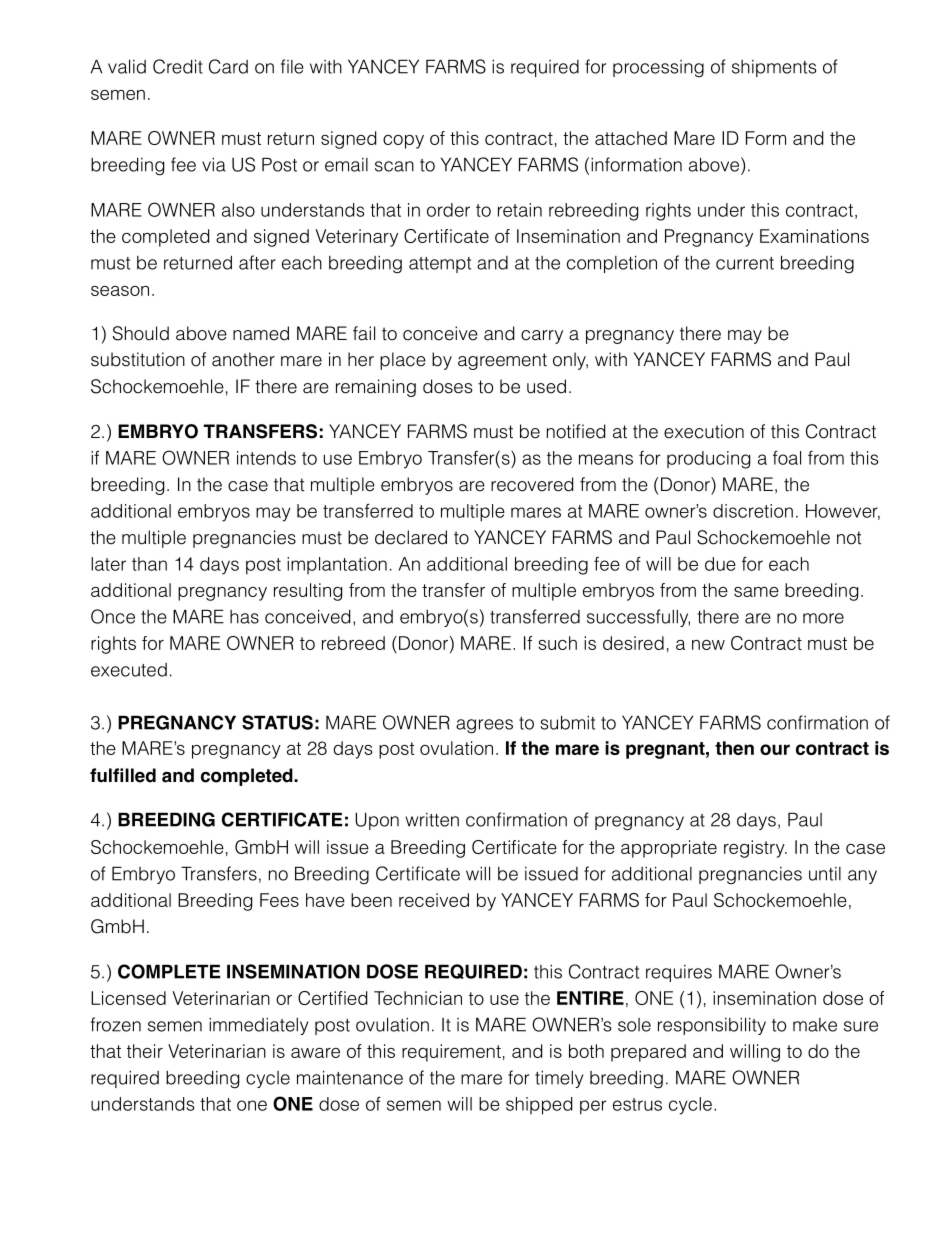 The image size is (952, 1233). Describe the element at coordinates (123, 775) in the page. I see `fulfilled` at that location.
